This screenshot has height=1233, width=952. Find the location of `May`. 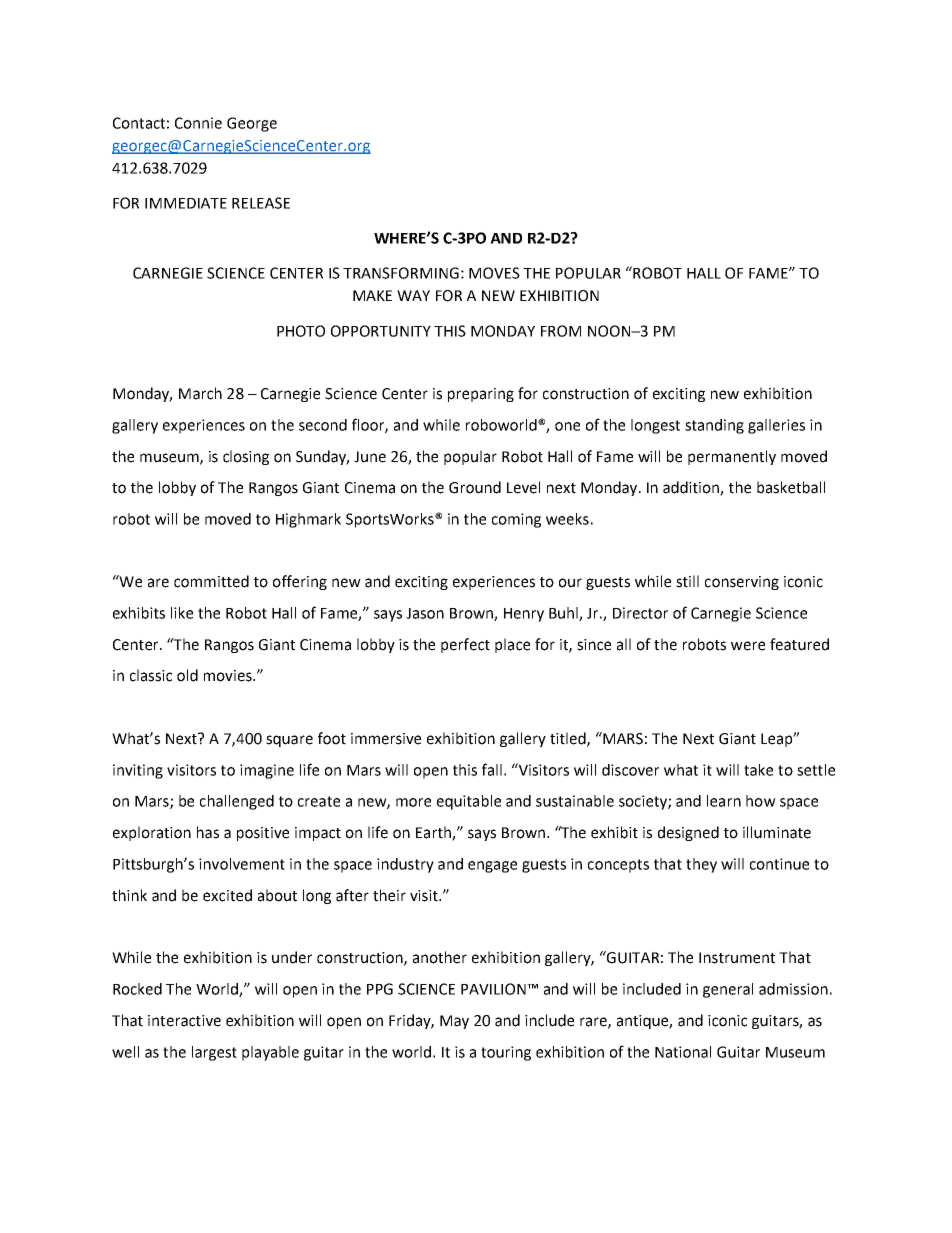

May is located at coordinates (454, 1022).
